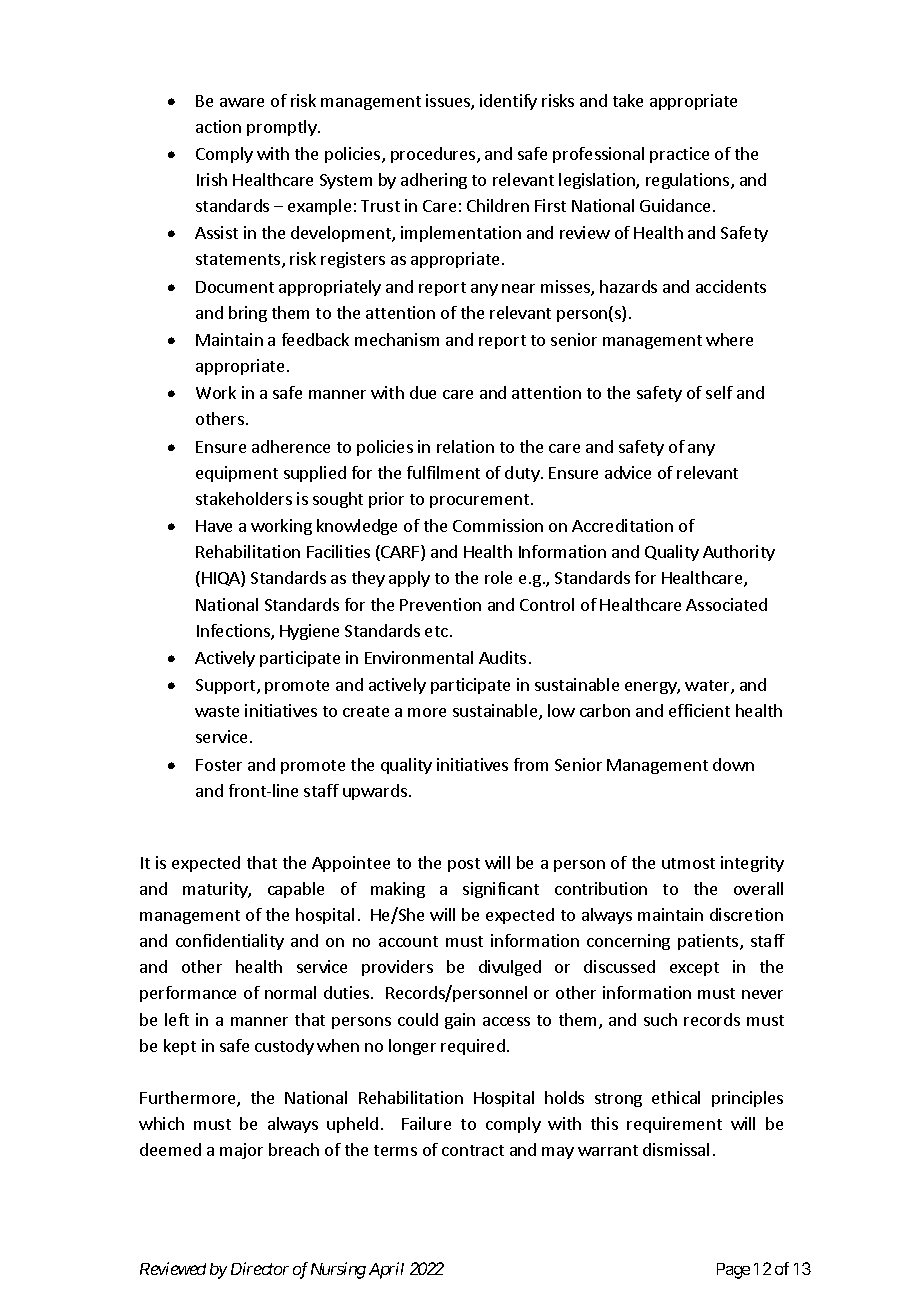 This screenshot has width=924, height=1308. Describe the element at coordinates (218, 126) in the screenshot. I see `action` at that location.
